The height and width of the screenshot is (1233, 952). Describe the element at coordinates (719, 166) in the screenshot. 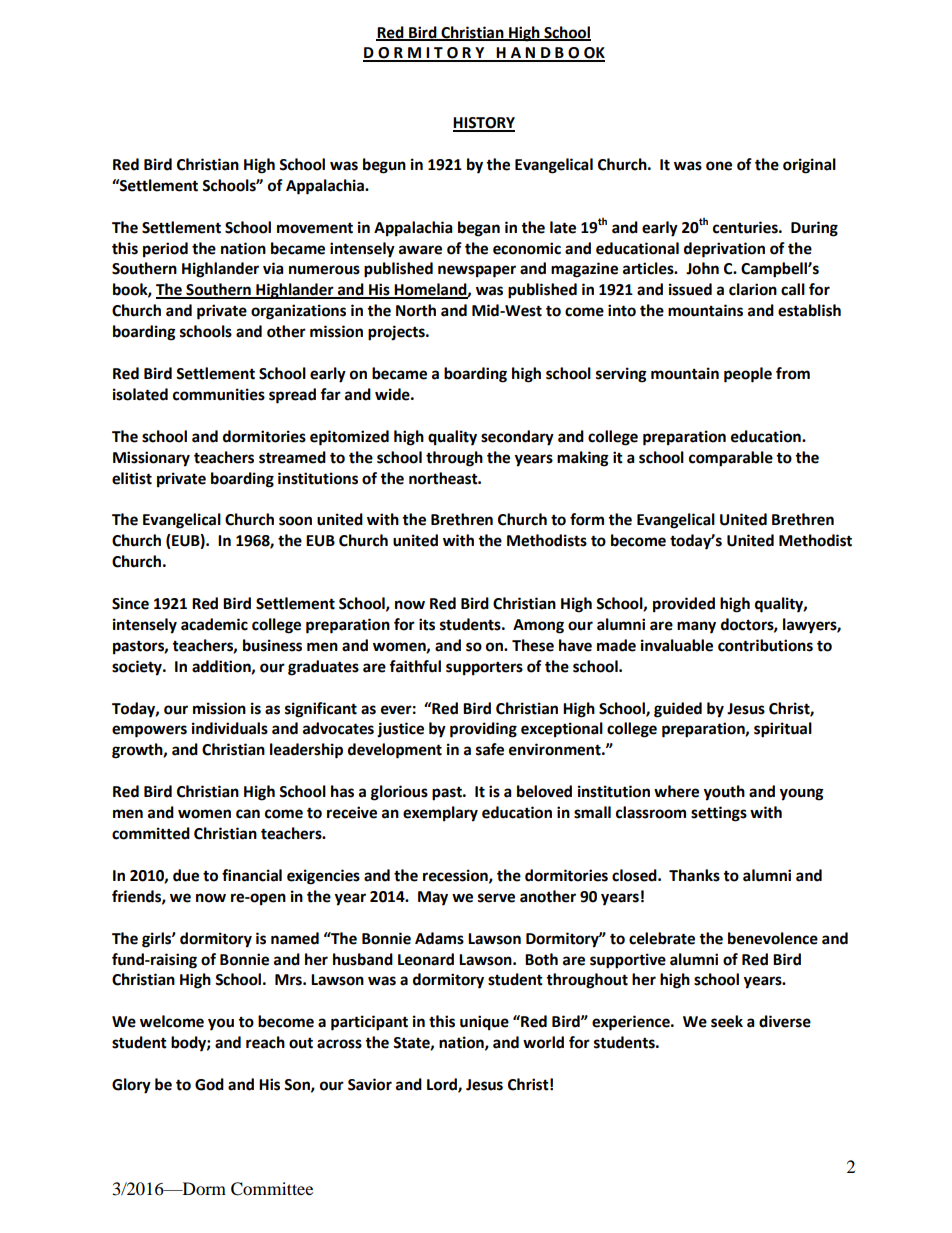

I see `one` at that location.
